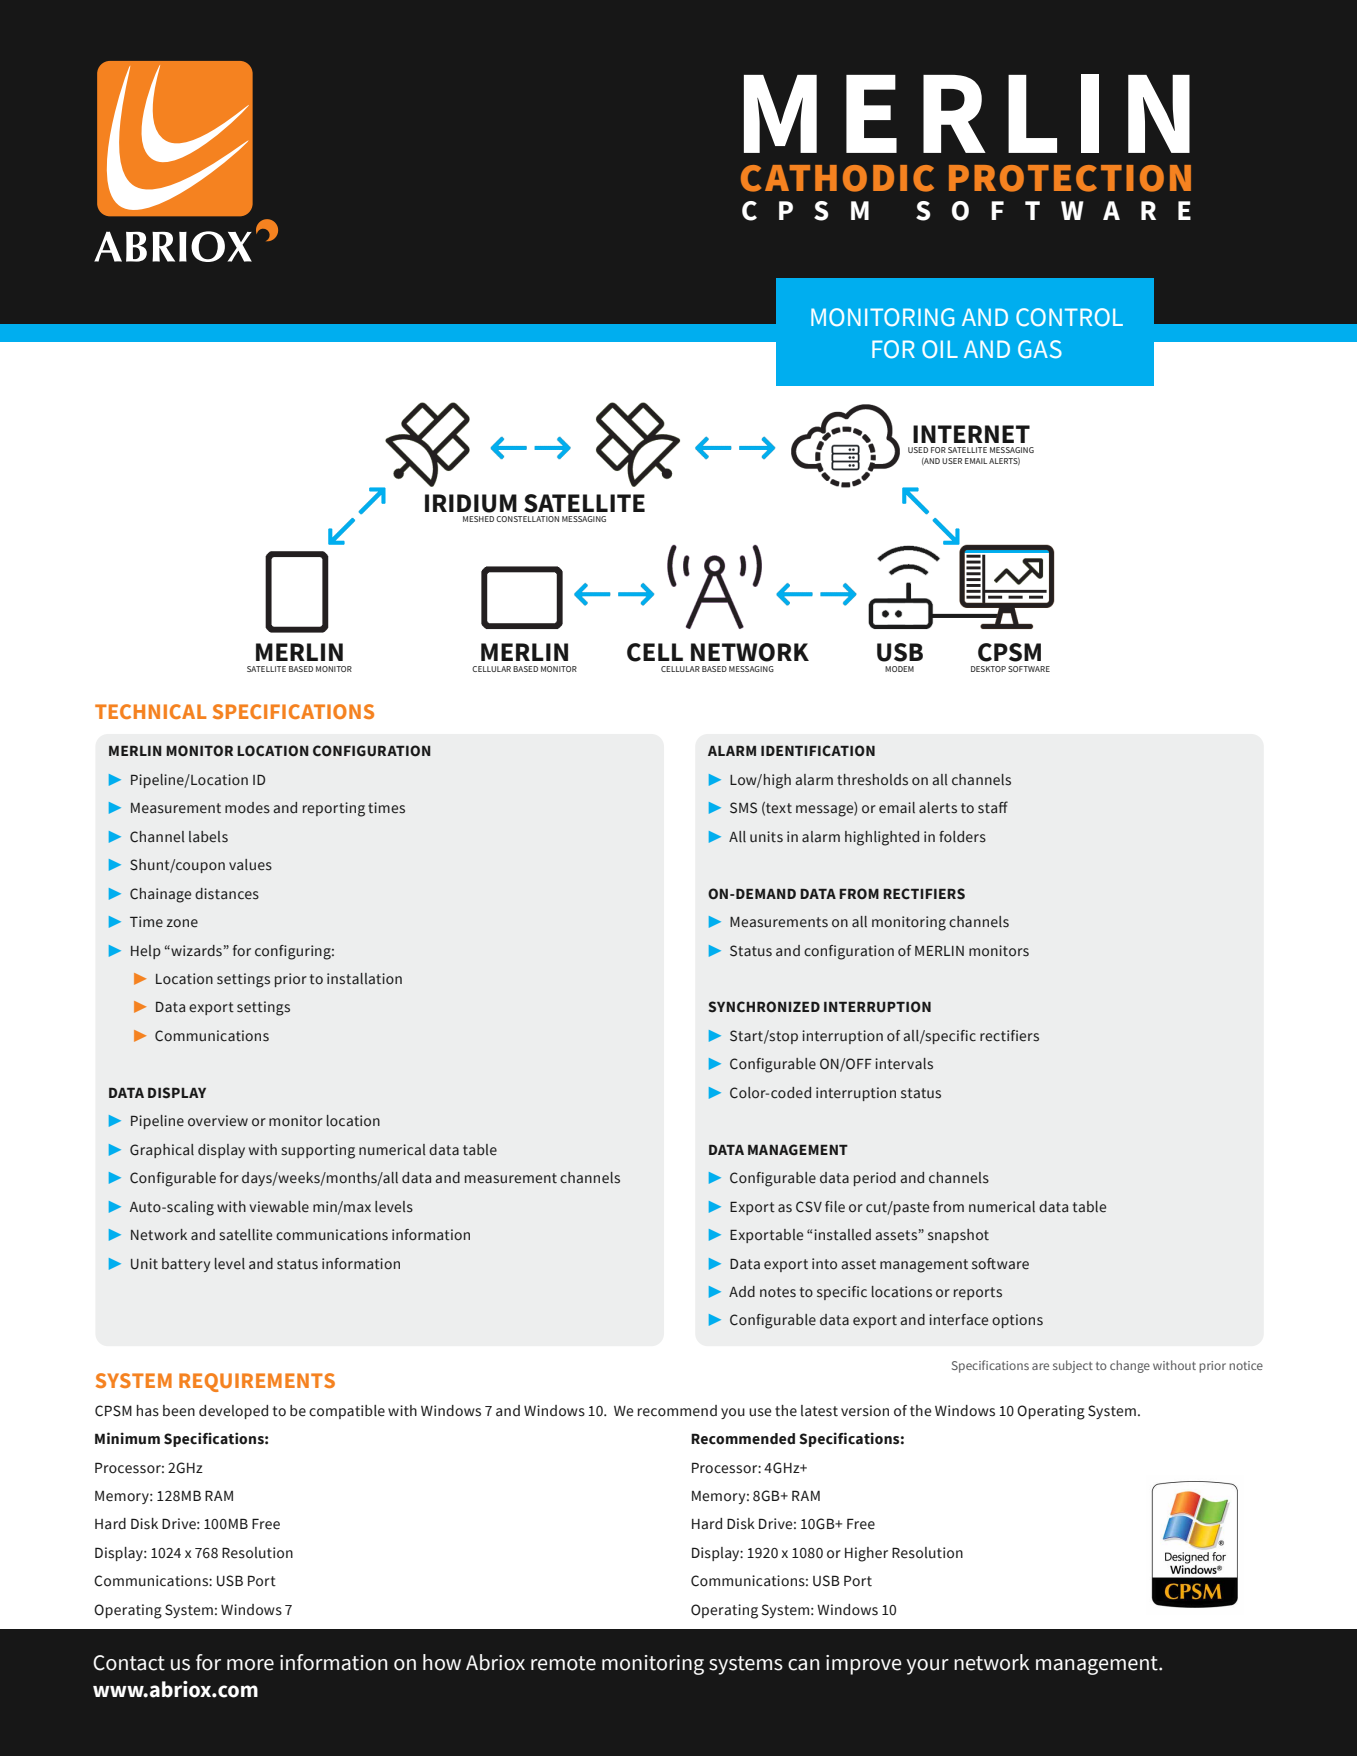 Image resolution: width=1357 pixels, height=1756 pixels. Describe the element at coordinates (471, 503) in the screenshot. I see `IRIDIUM` at that location.
